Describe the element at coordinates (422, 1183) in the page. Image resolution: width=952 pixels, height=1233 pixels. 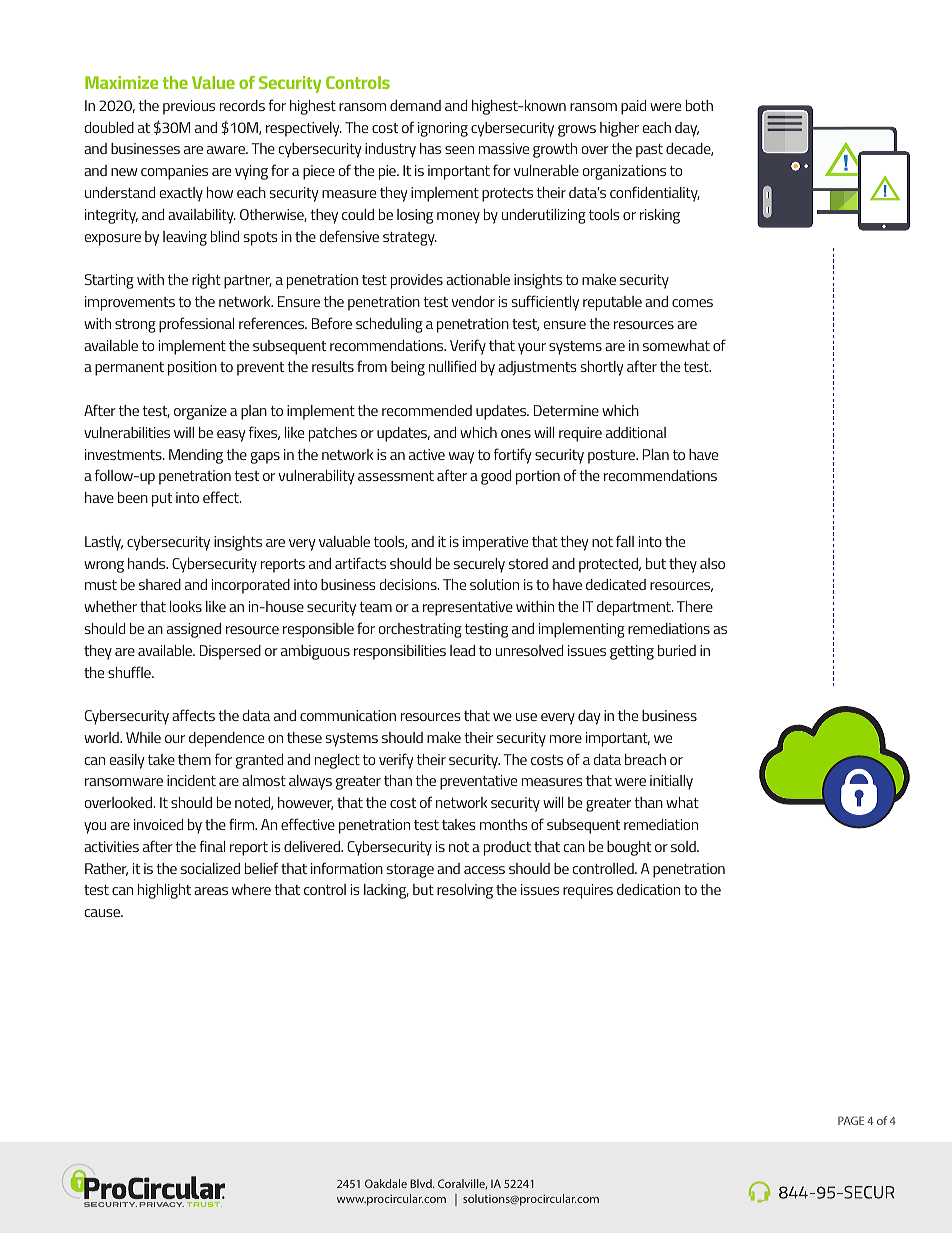
I see `Blvd` at that location.
